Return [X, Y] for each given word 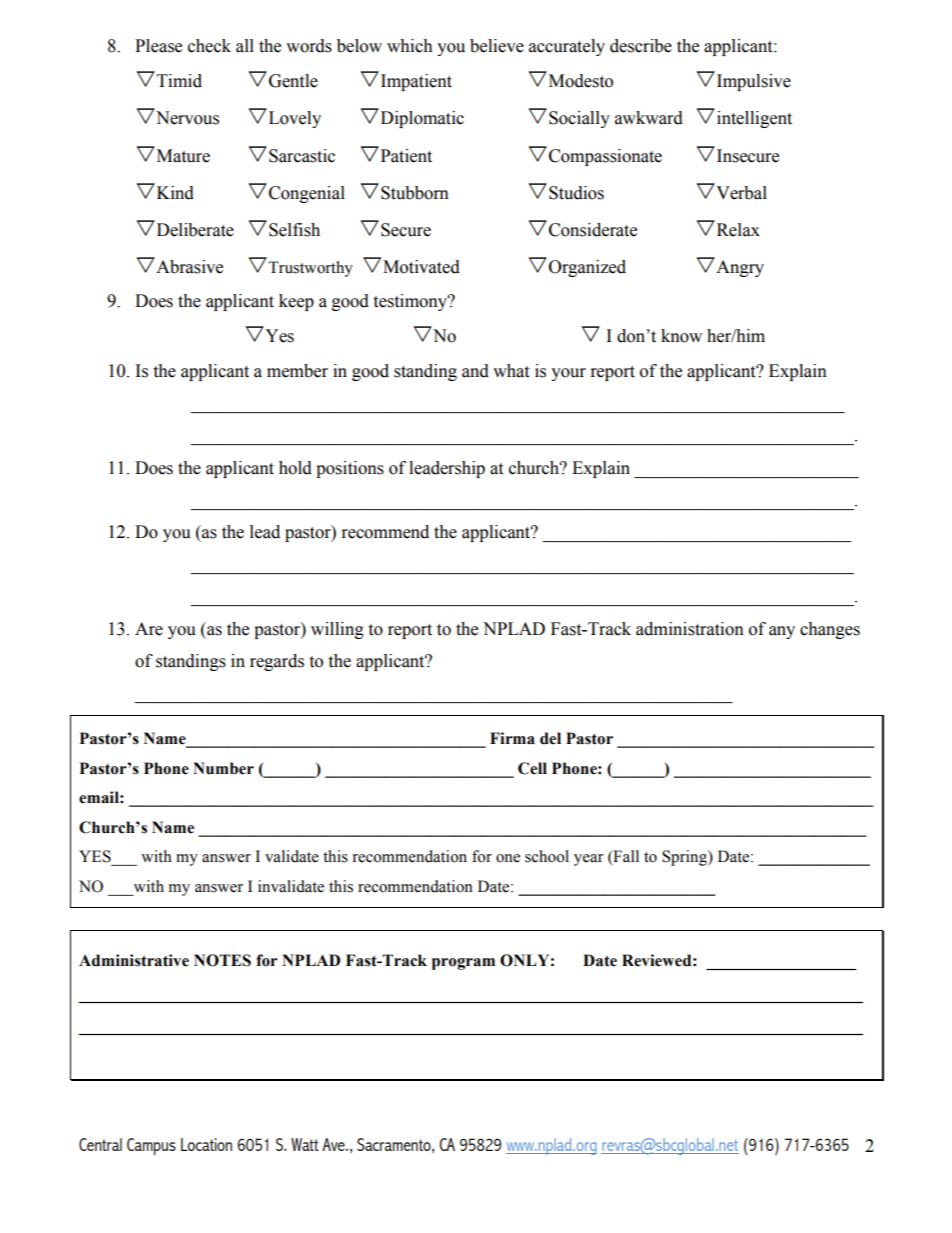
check [209, 46]
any [782, 632]
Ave [334, 1144]
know [681, 336]
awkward [649, 118]
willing [337, 630]
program [463, 964]
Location [206, 1144]
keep [296, 302]
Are [149, 629]
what [511, 371]
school [547, 856]
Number [223, 768]
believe [497, 46]
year [589, 860]
